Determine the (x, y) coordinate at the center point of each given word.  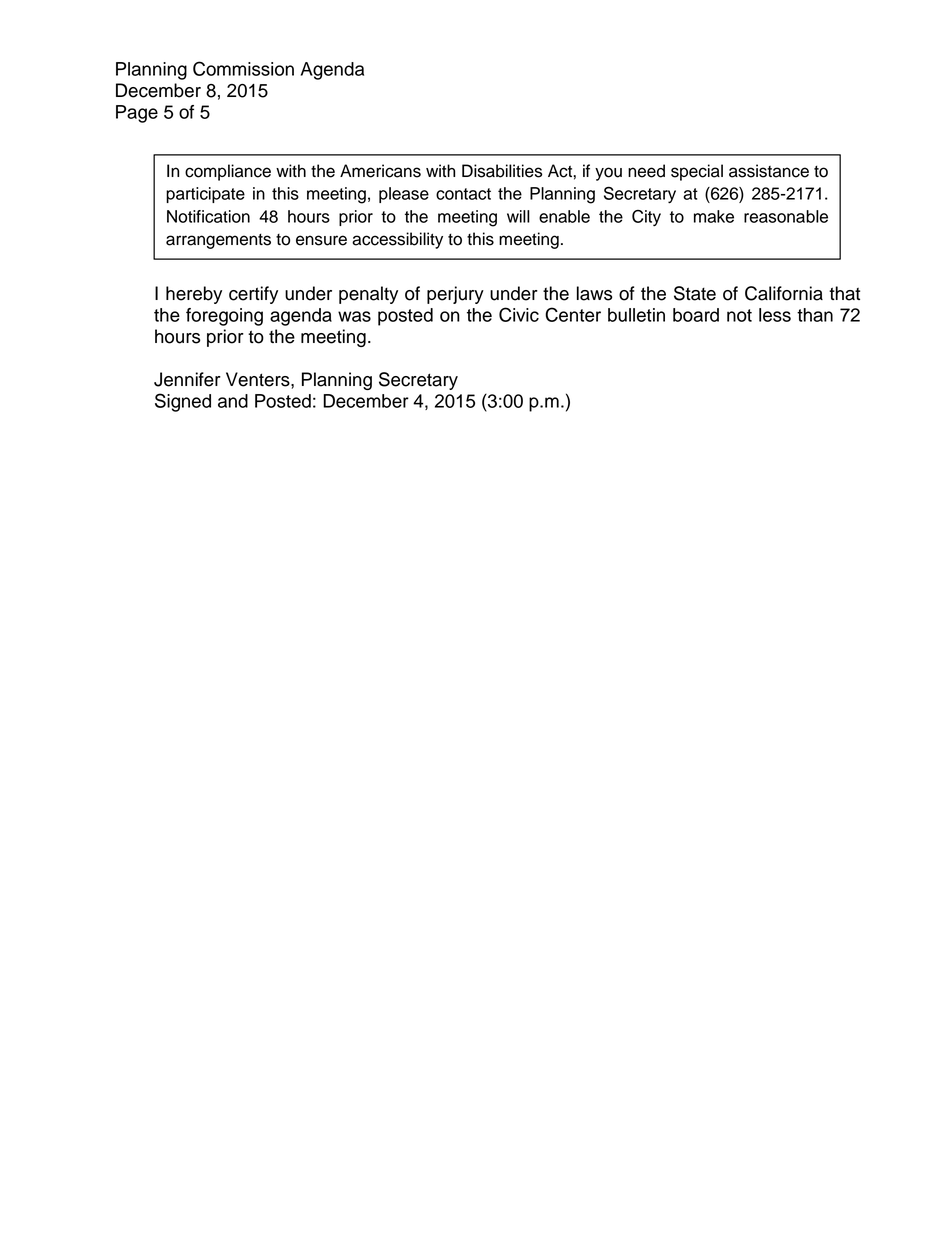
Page (137, 114)
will (518, 216)
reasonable (786, 216)
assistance (769, 171)
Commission (243, 68)
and (233, 401)
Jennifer (187, 379)
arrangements (218, 241)
